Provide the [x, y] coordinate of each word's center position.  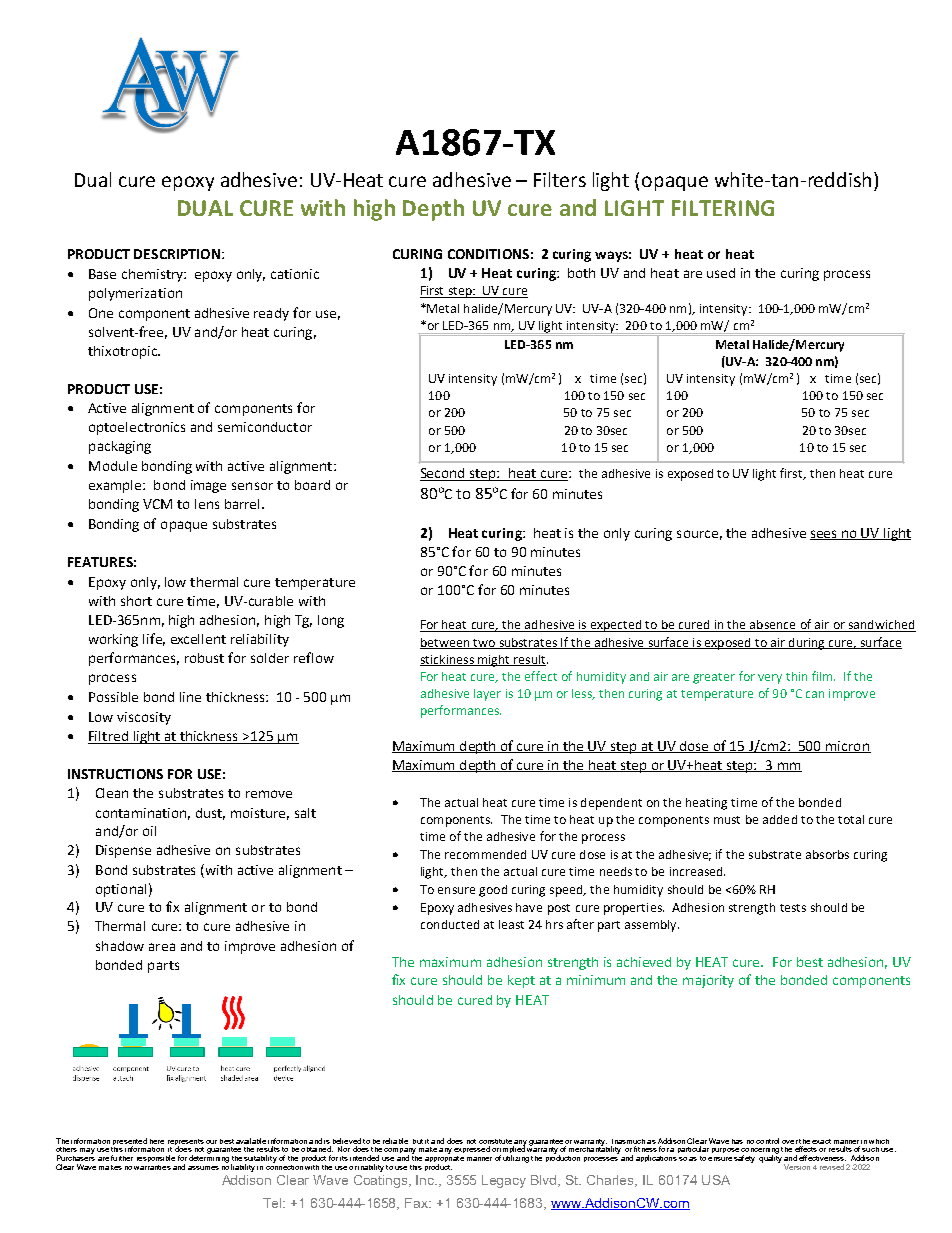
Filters [560, 179]
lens [207, 504]
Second [443, 474]
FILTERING [723, 208]
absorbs [827, 854]
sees [825, 535]
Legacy [504, 1181]
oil [149, 831]
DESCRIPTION [177, 254]
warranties [152, 1167]
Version [797, 1167]
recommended [485, 854]
